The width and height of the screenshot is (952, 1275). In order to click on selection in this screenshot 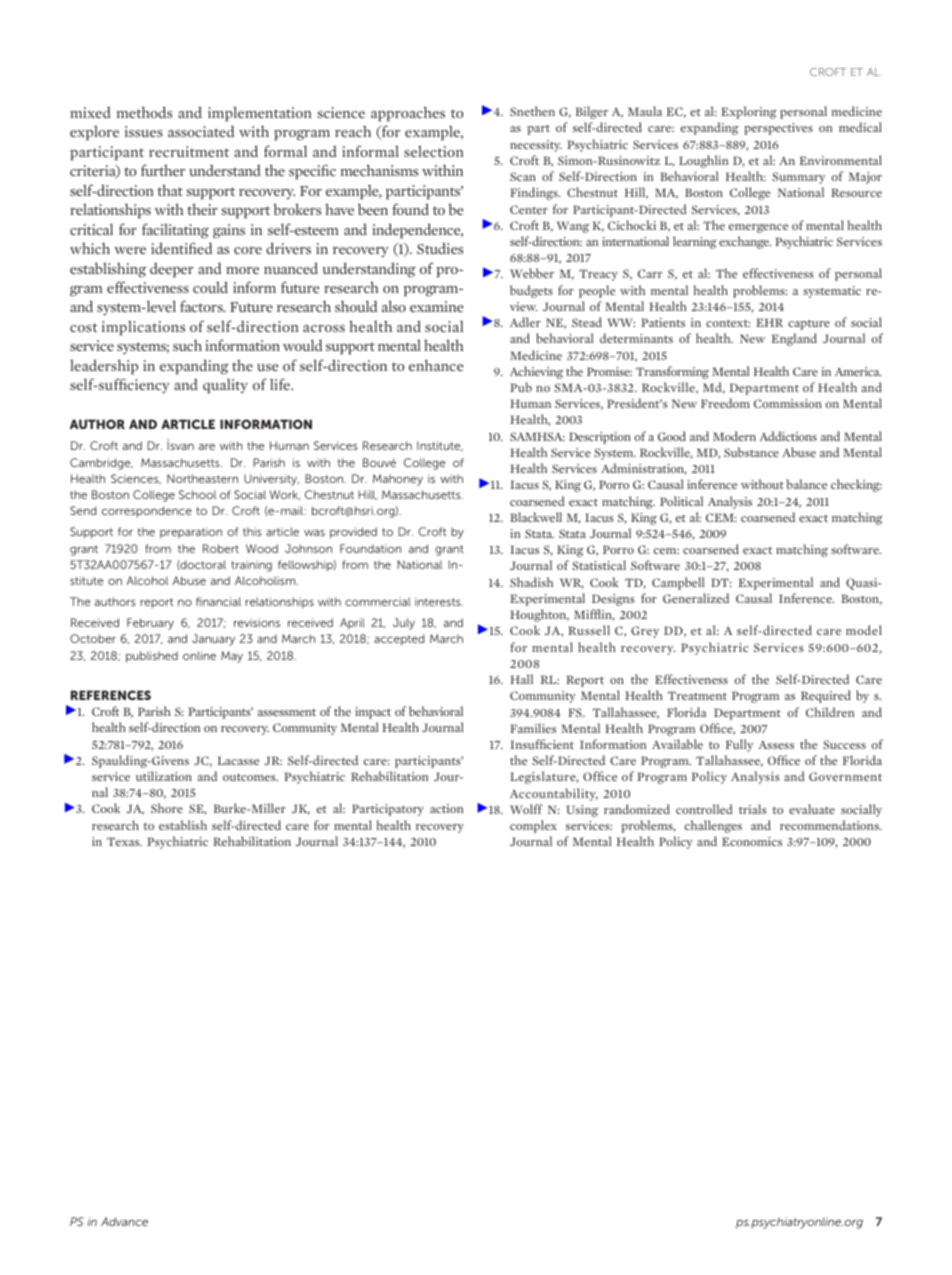, I will do `click(434, 151)`.
